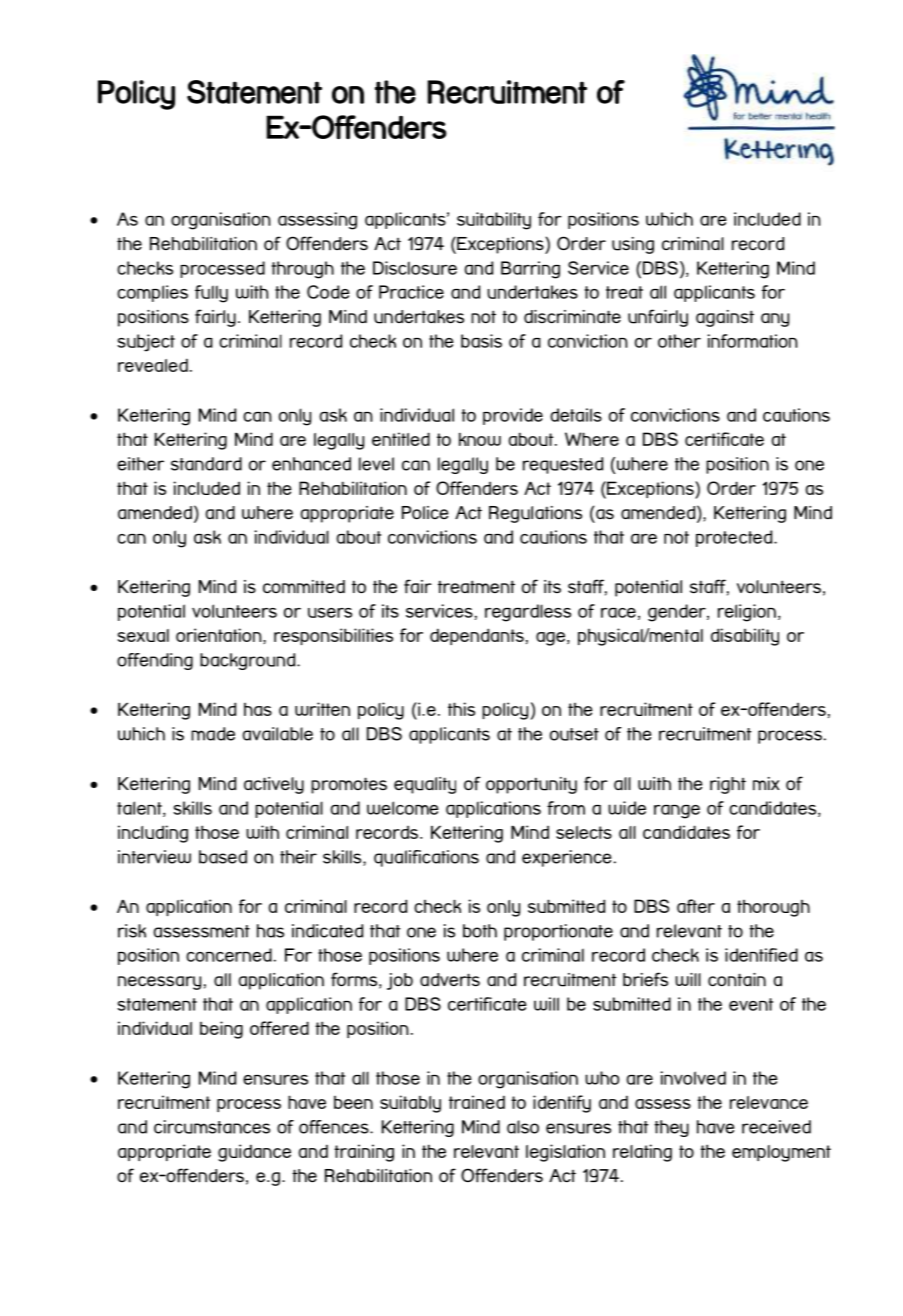  What do you see at coordinates (212, 1127) in the document?
I see `circumstances` at bounding box center [212, 1127].
